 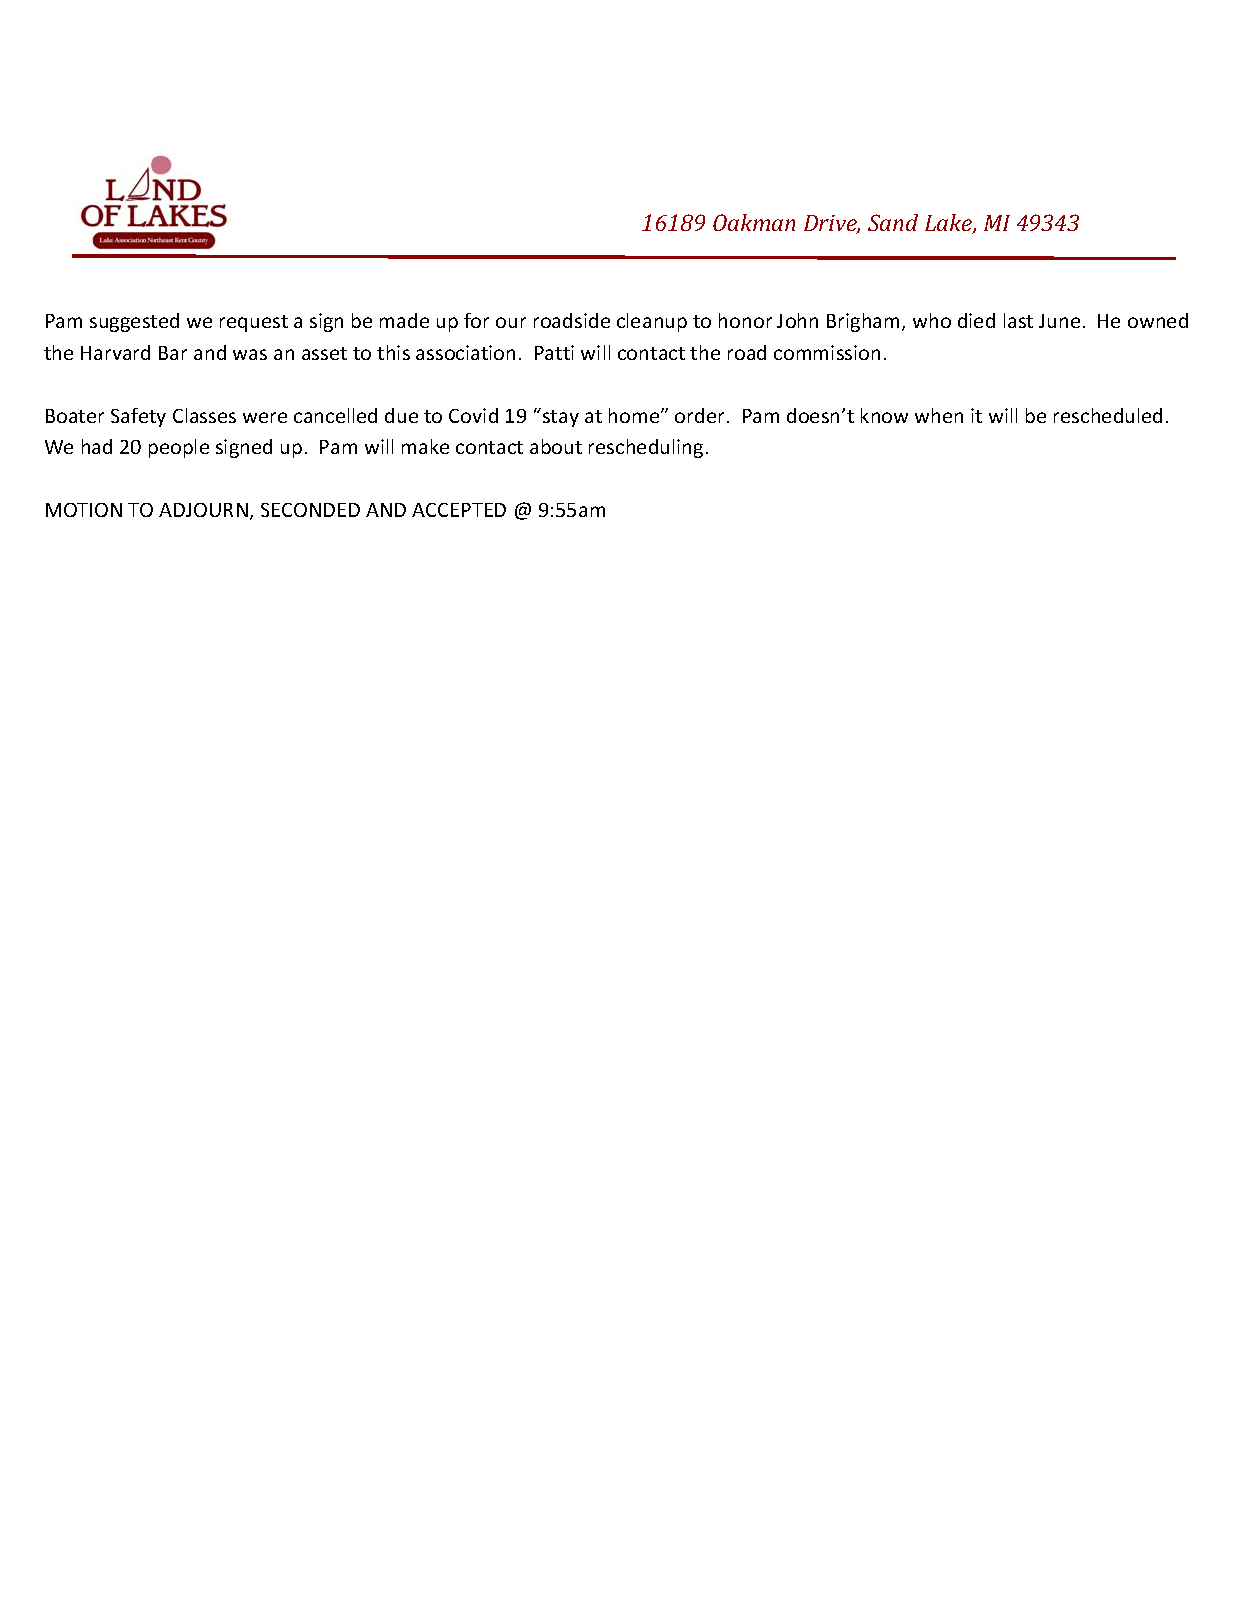 I want to click on rescheduling, so click(x=646, y=448).
